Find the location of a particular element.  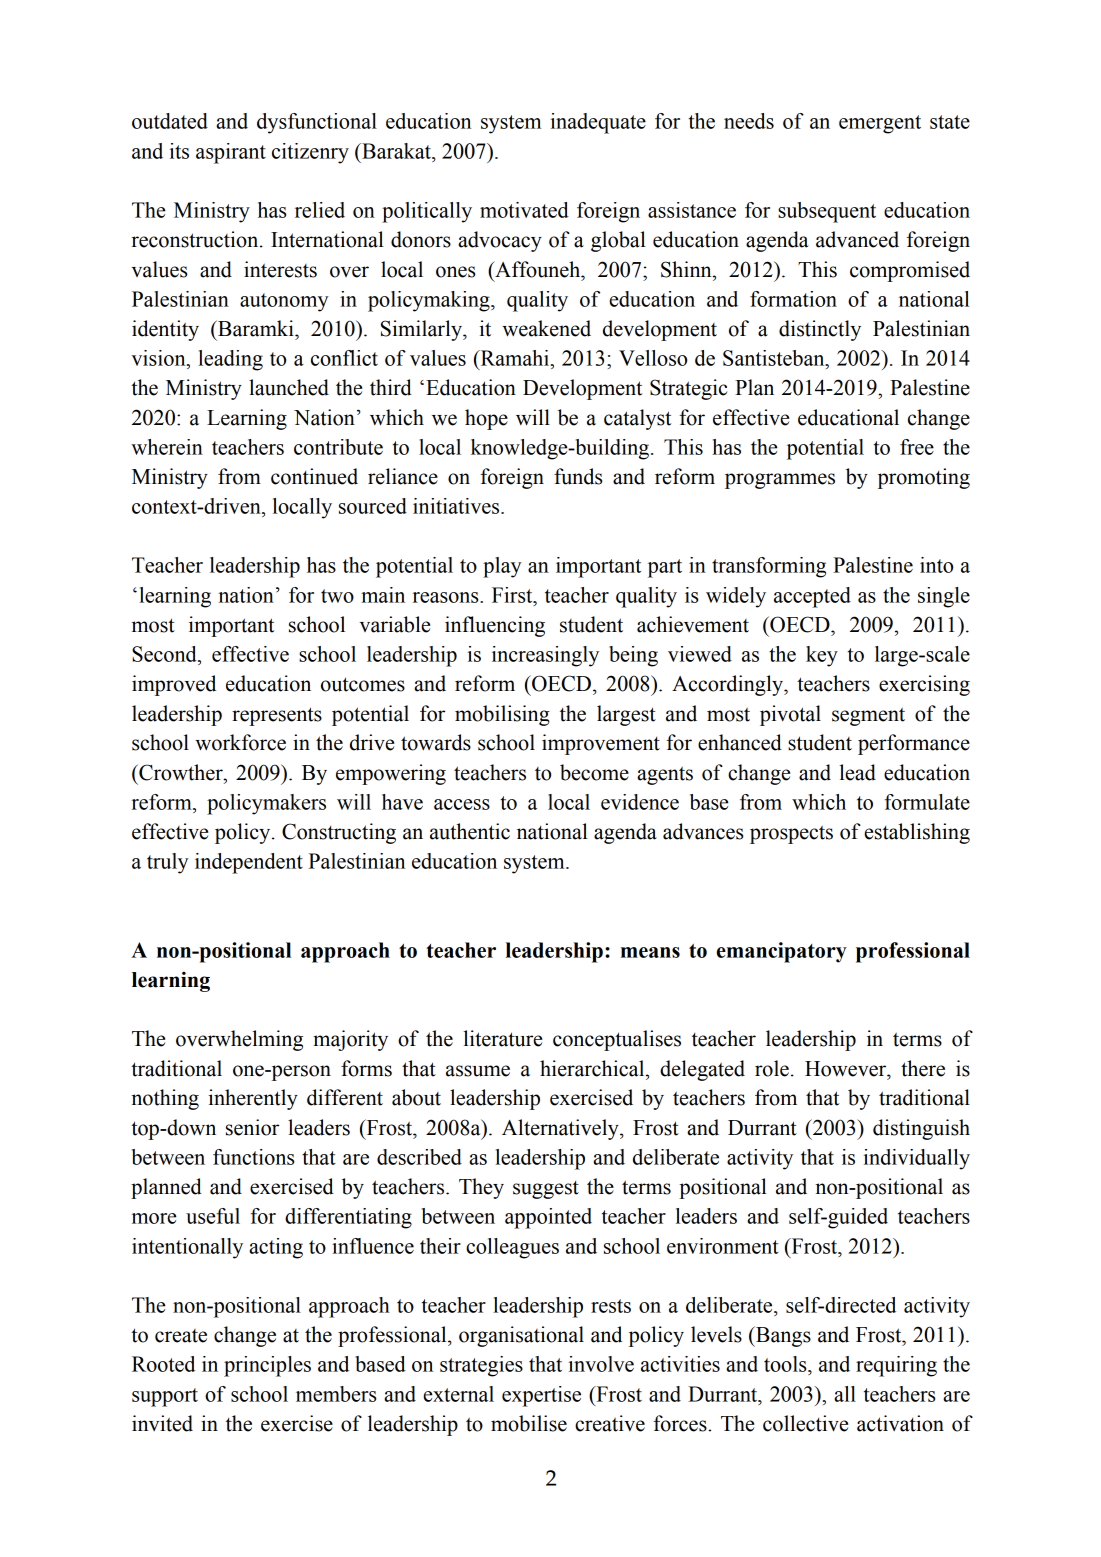

hope is located at coordinates (486, 419).
